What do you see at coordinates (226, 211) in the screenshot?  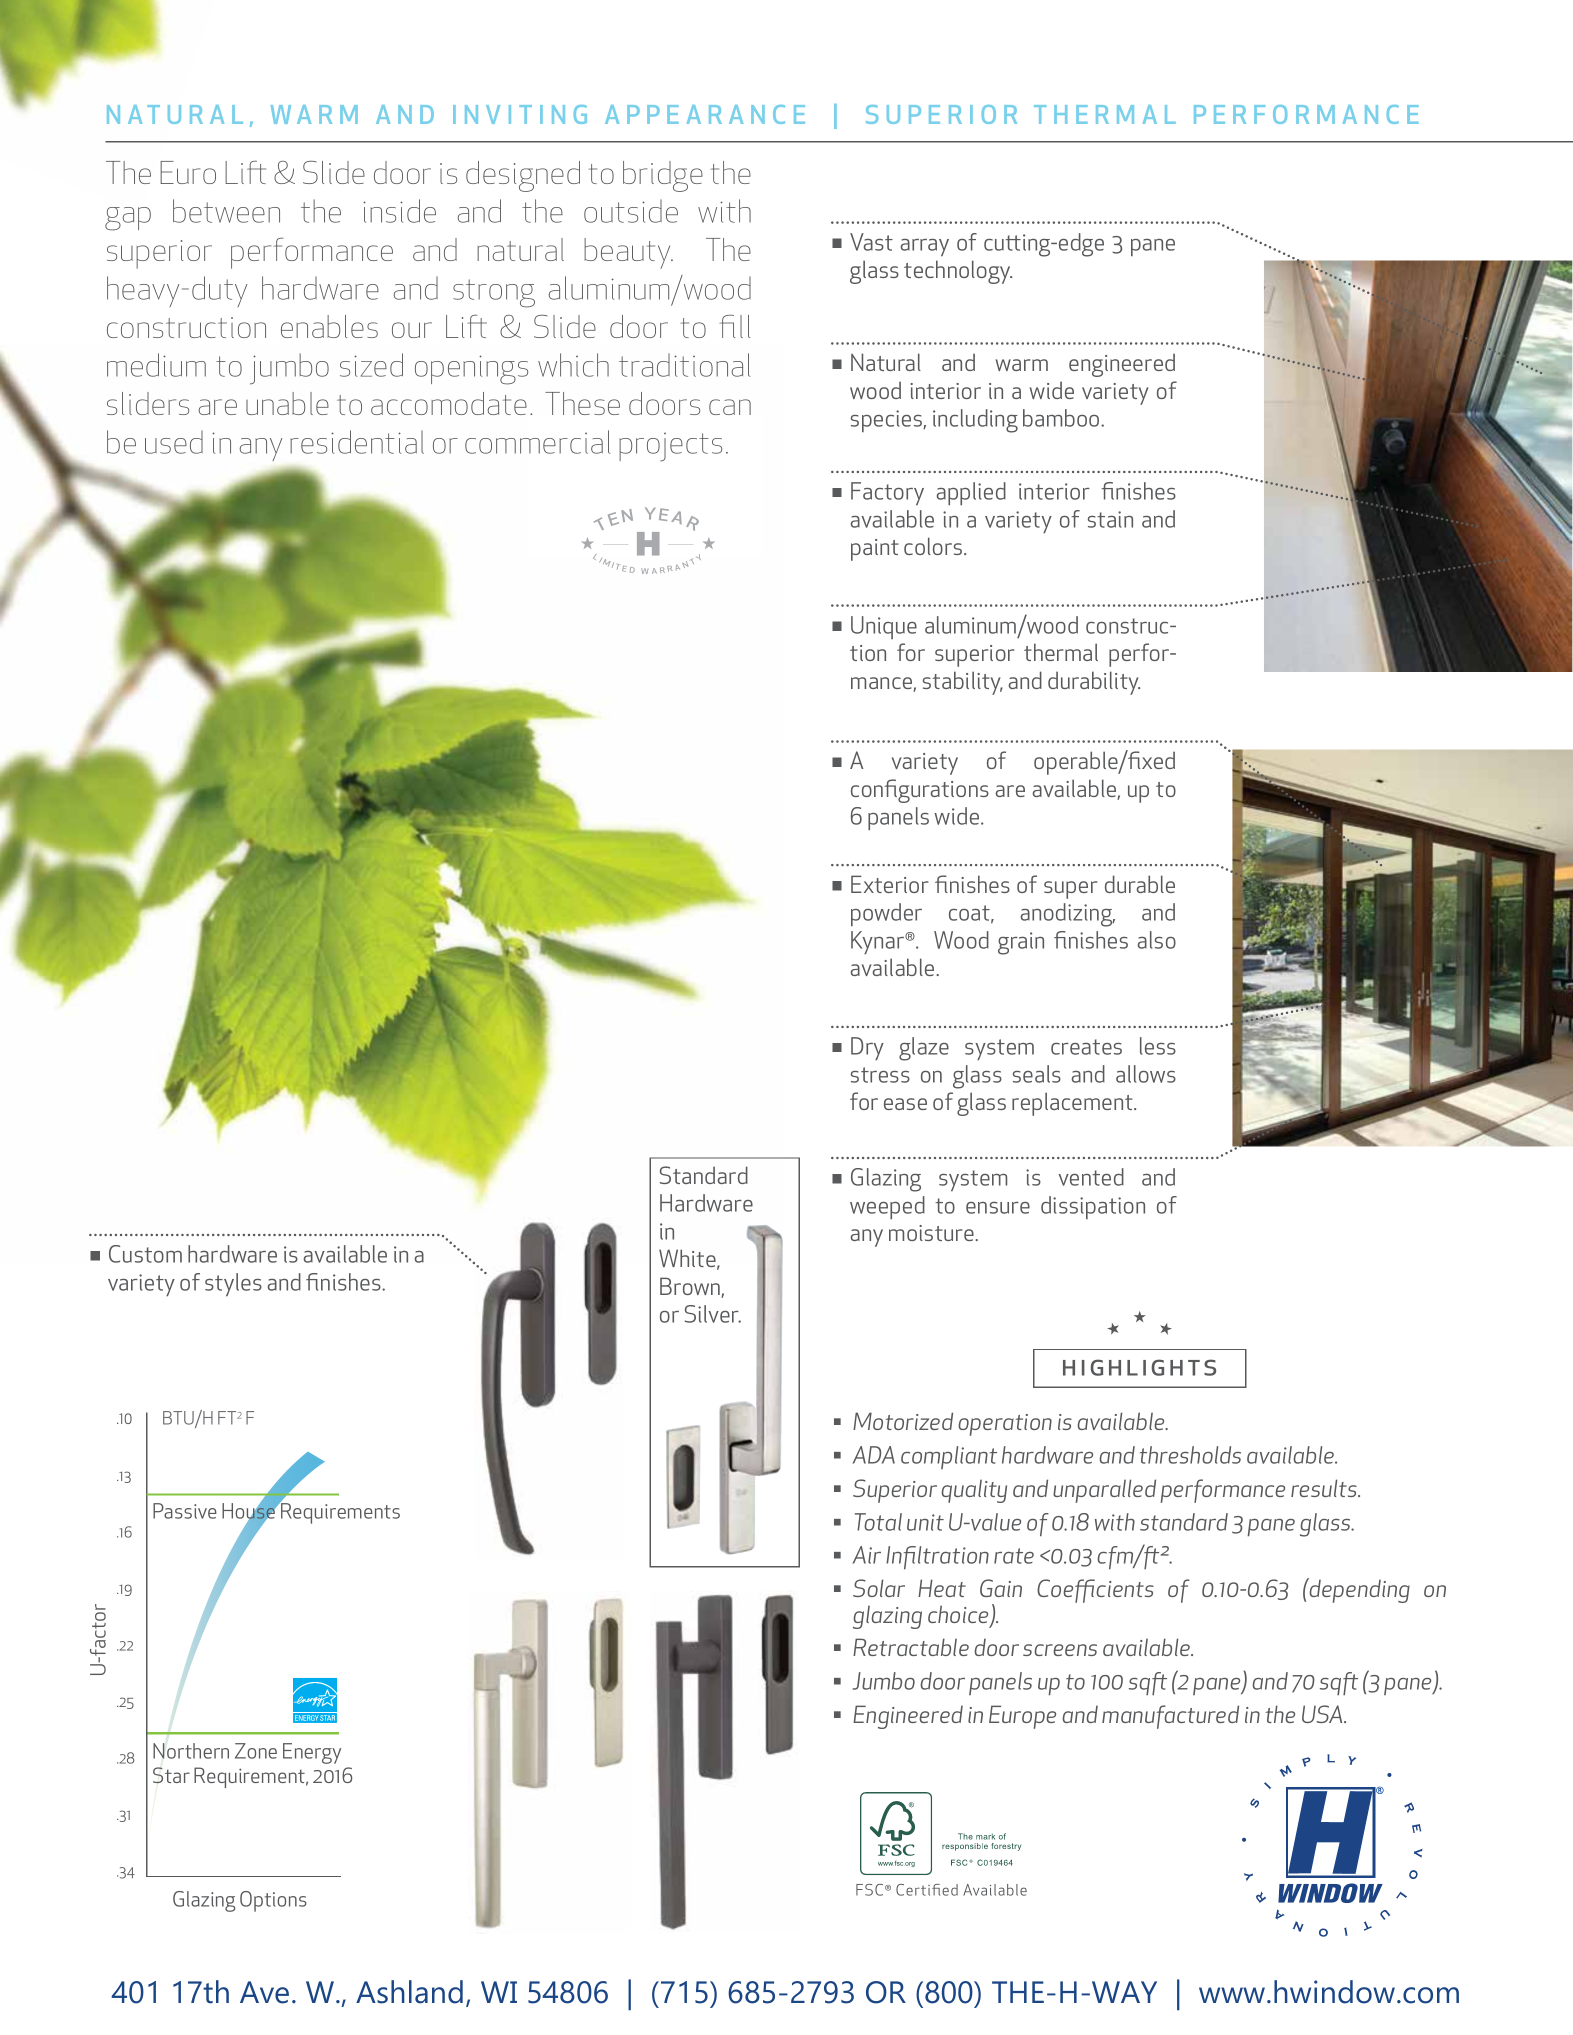 I see `between` at bounding box center [226, 211].
